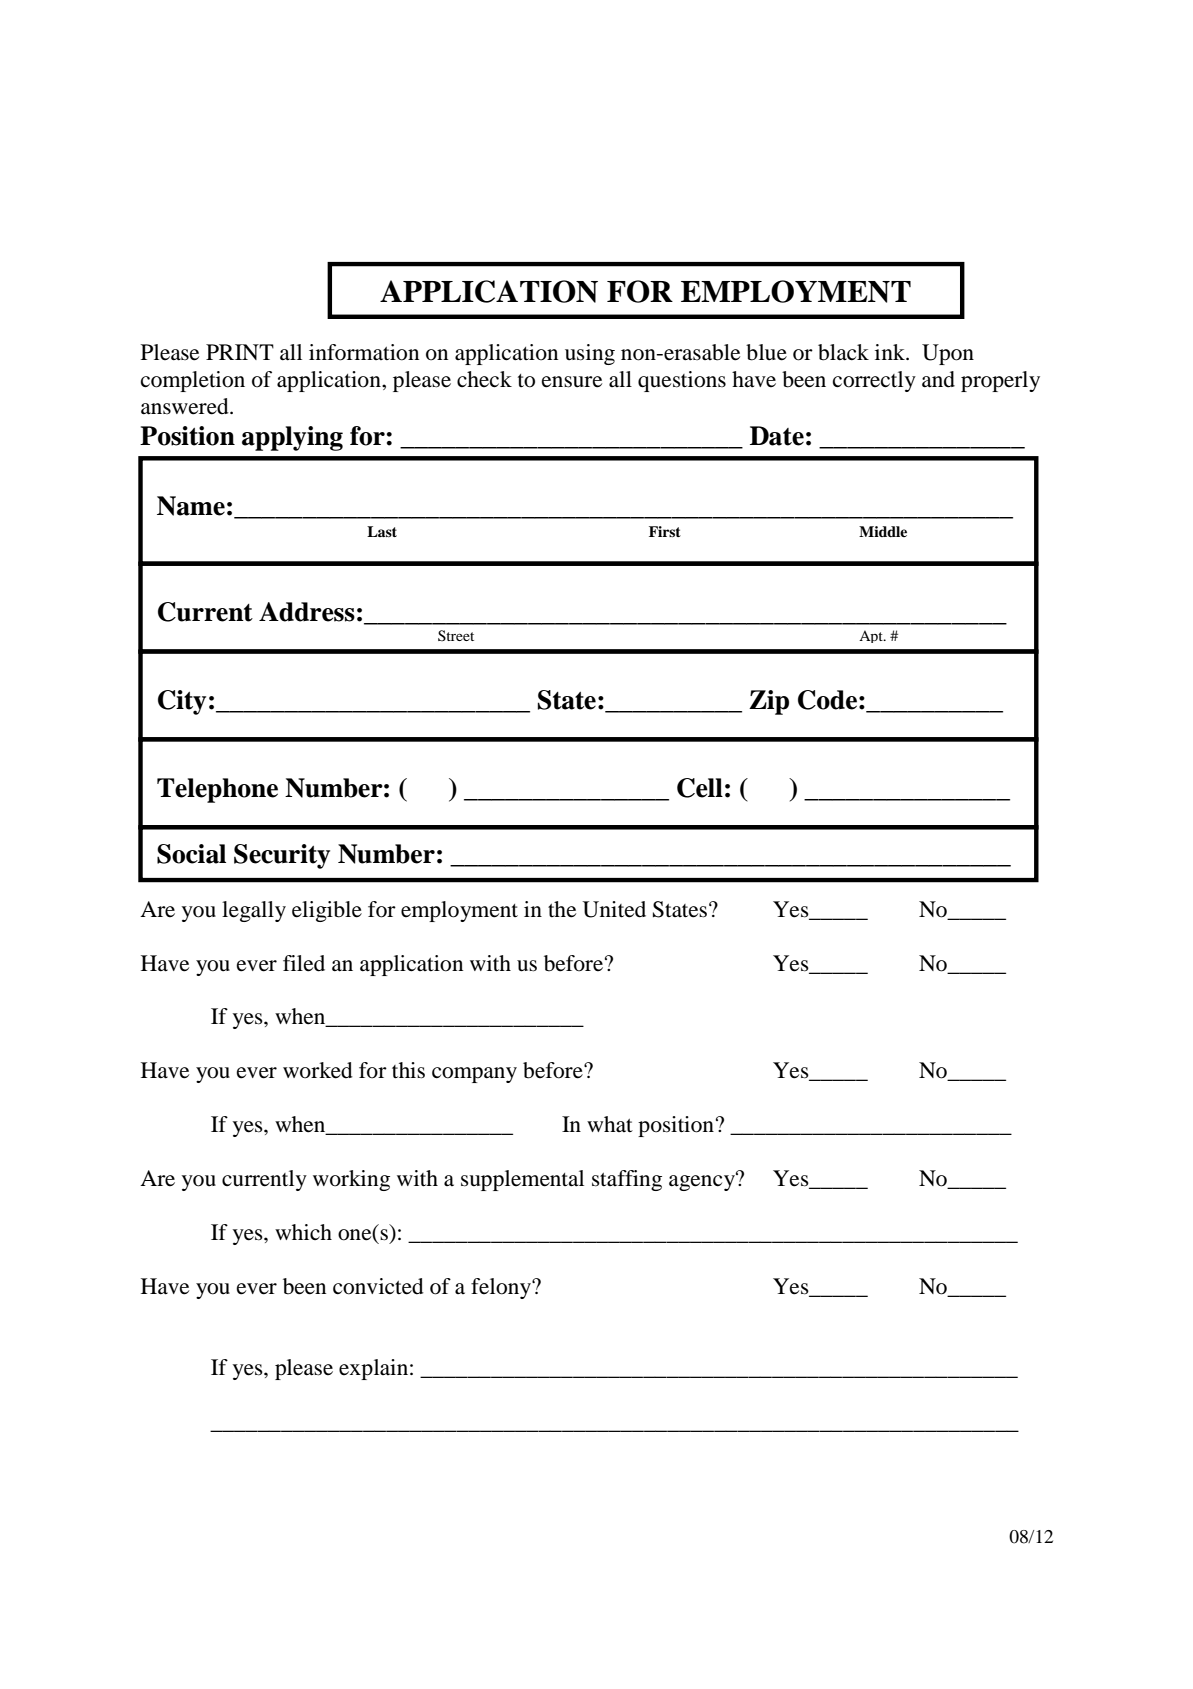 The height and width of the screenshot is (1689, 1193). I want to click on ensure, so click(572, 382).
